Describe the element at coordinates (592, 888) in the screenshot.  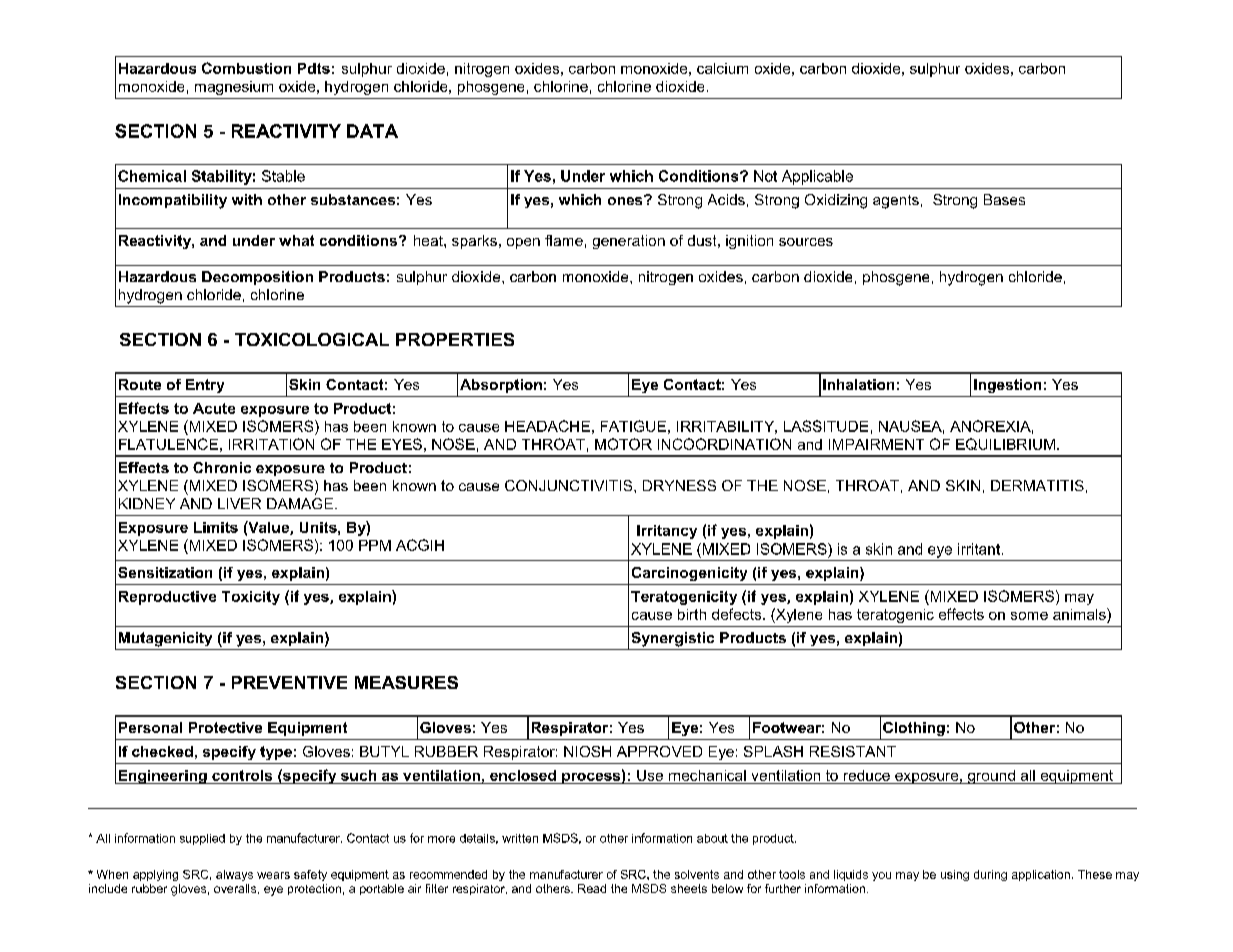
I see `Read` at that location.
